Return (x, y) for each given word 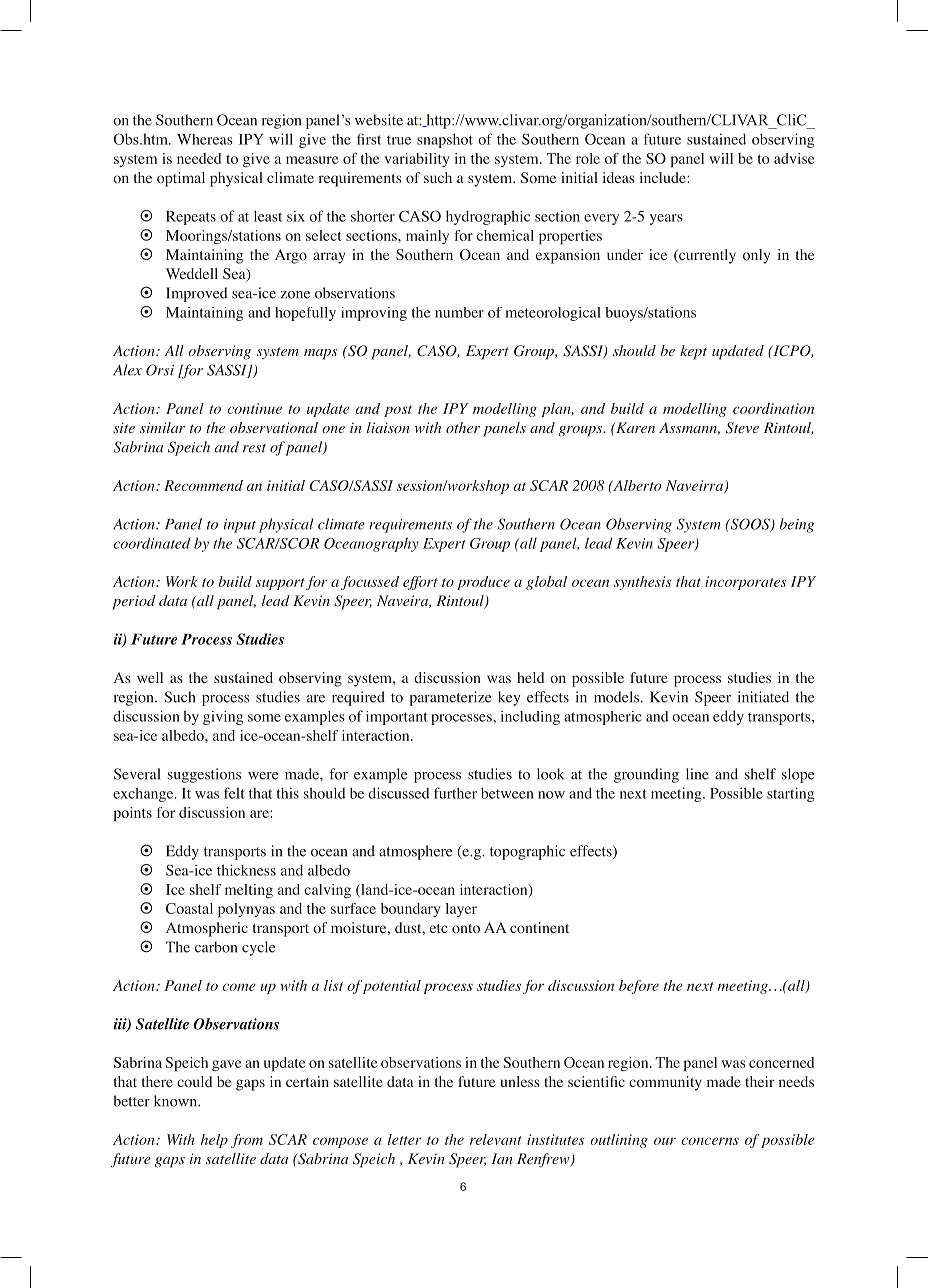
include (664, 177)
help (214, 1141)
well (150, 677)
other (463, 427)
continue (254, 408)
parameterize (450, 698)
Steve (742, 428)
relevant (496, 1139)
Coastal (189, 908)
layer (461, 910)
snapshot (445, 140)
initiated (763, 697)
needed (199, 158)
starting (790, 794)
